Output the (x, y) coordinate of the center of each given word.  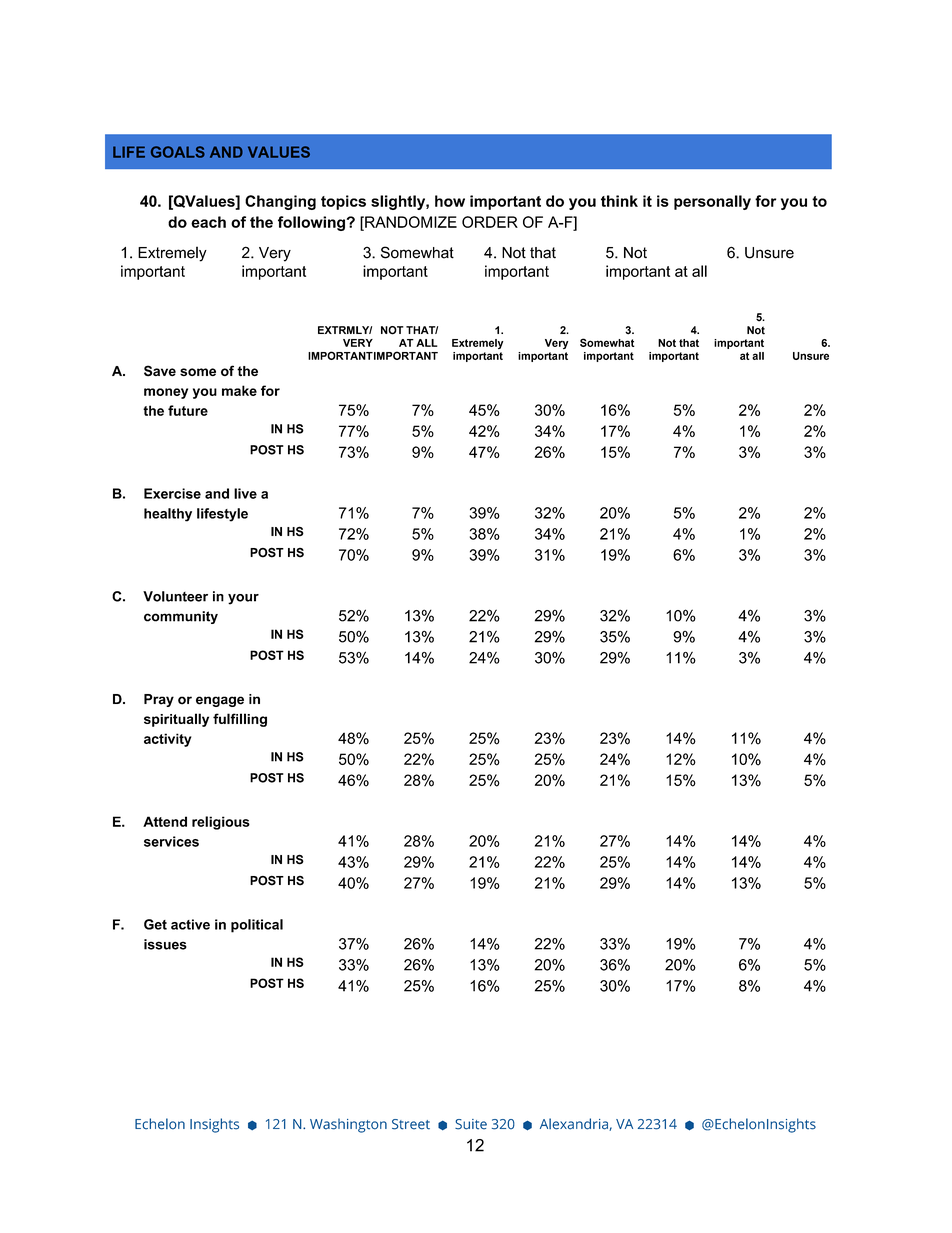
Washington (348, 1125)
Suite (471, 1124)
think (619, 201)
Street (411, 1124)
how (450, 201)
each (208, 222)
